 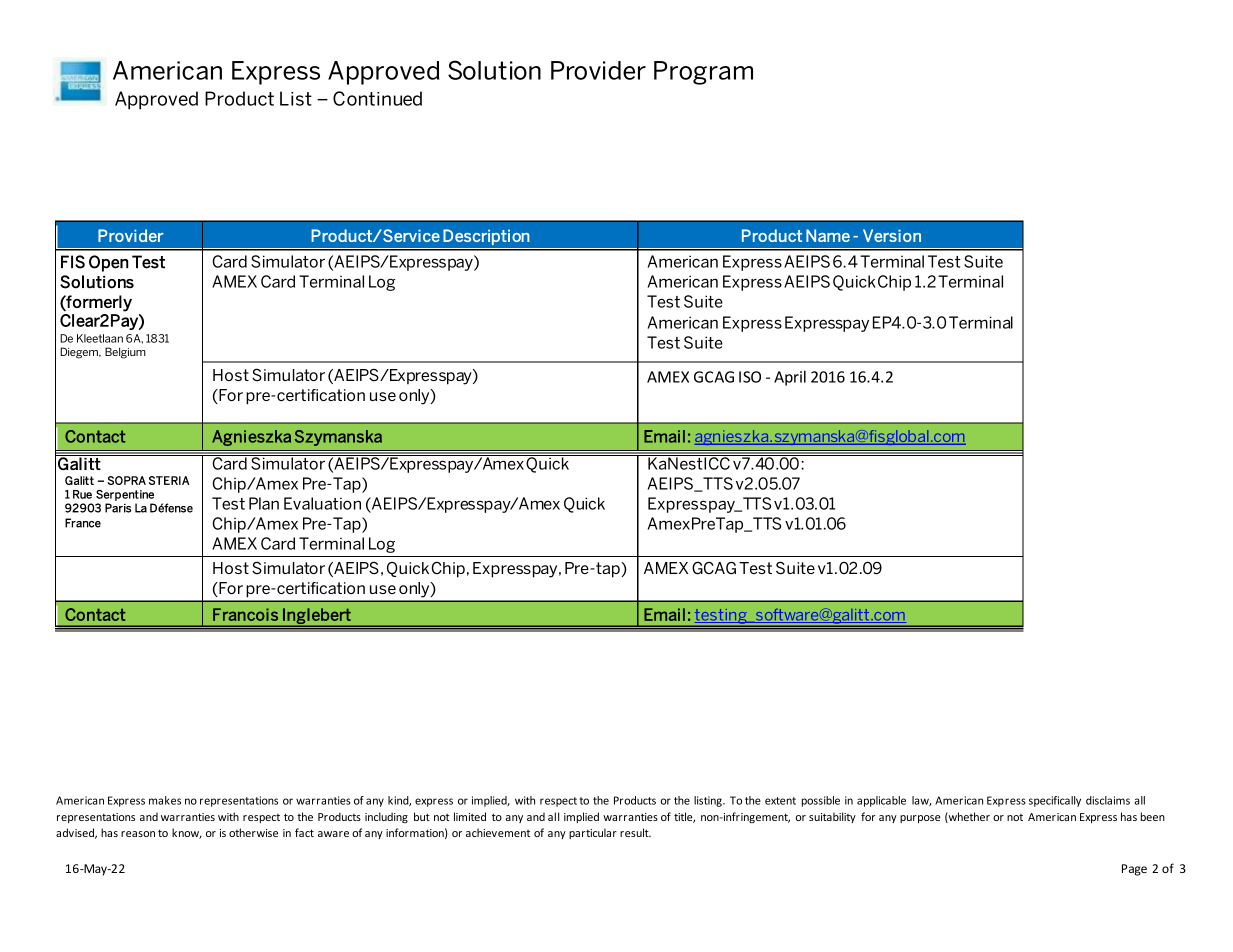 What do you see at coordinates (892, 235) in the screenshot?
I see `Version` at bounding box center [892, 235].
